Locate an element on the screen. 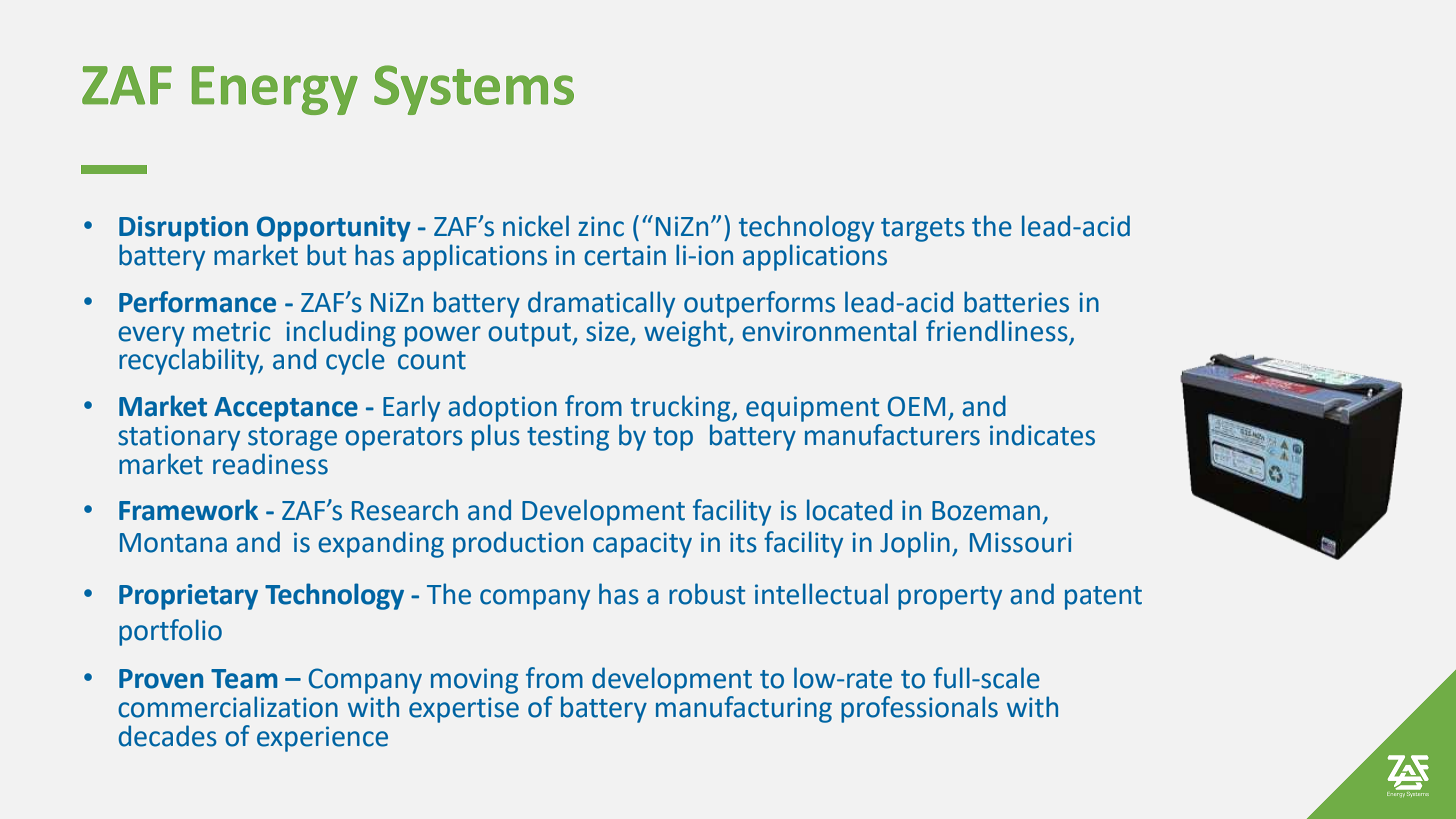 The image size is (1456, 819). trucking is located at coordinates (682, 408).
